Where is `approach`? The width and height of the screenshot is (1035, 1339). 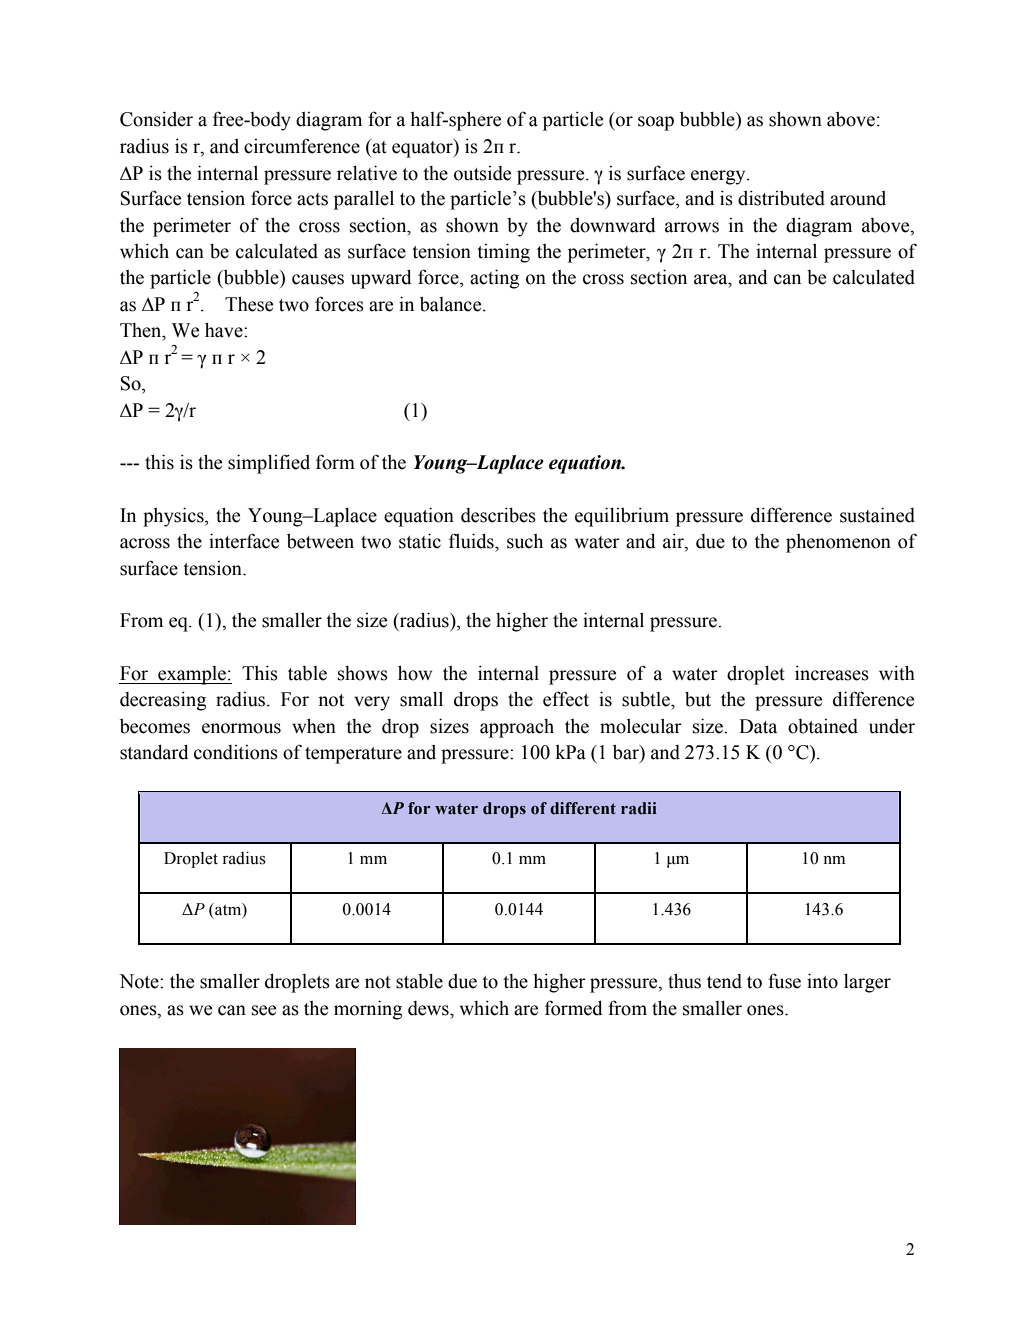 approach is located at coordinates (517, 728).
